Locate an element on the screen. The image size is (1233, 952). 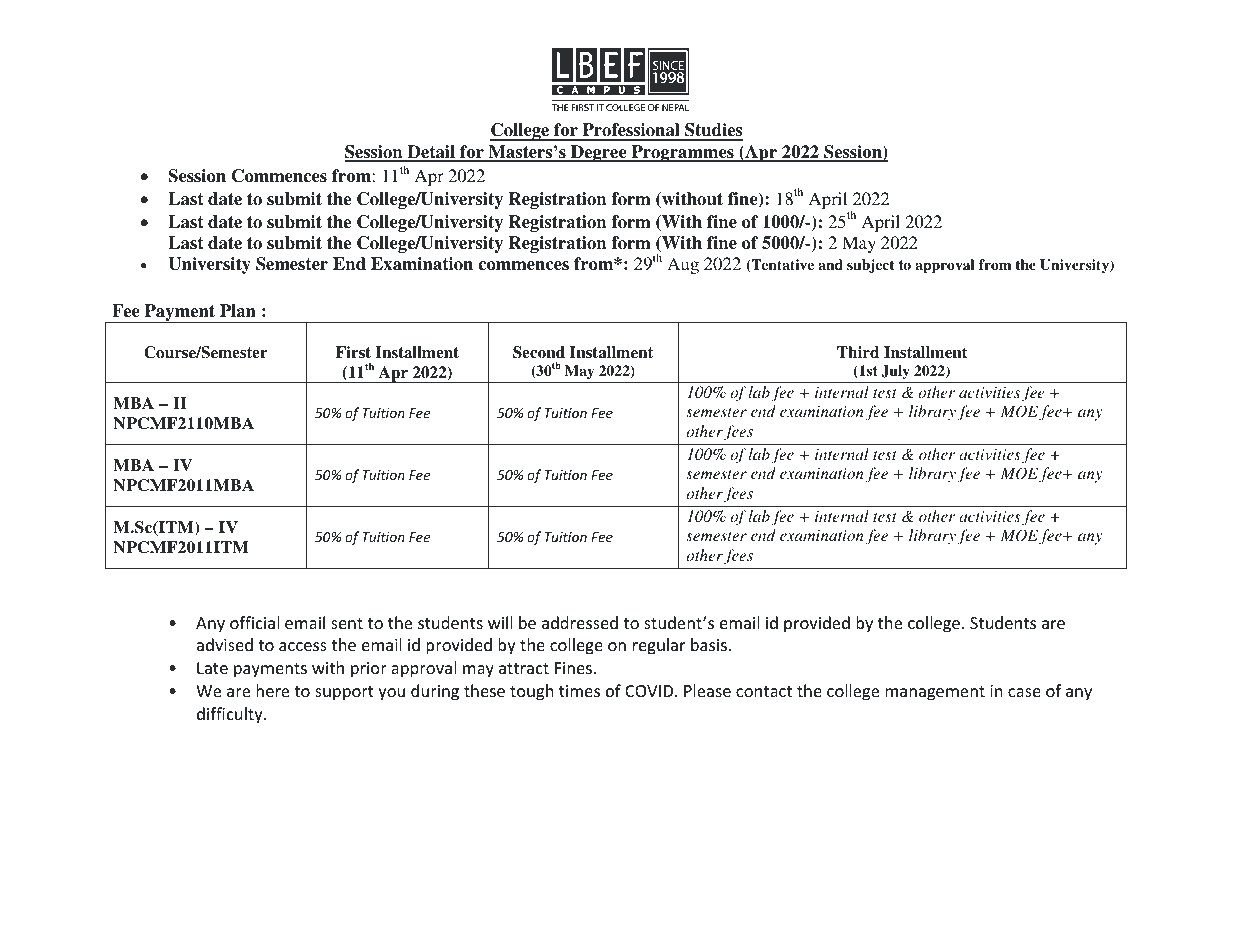
management is located at coordinates (935, 693).
